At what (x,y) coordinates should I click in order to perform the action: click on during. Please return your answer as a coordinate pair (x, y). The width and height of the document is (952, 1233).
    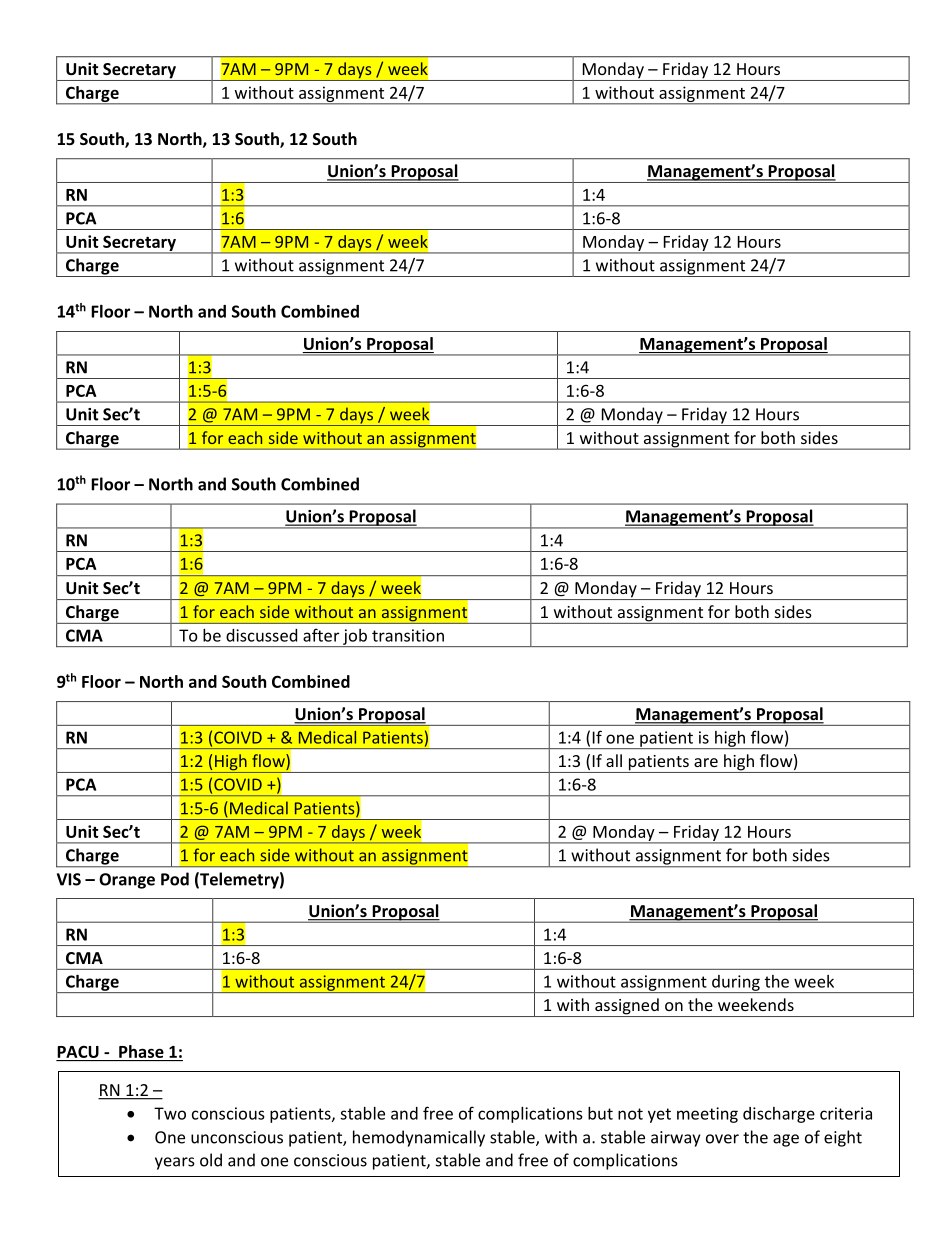
    Looking at the image, I should click on (736, 984).
